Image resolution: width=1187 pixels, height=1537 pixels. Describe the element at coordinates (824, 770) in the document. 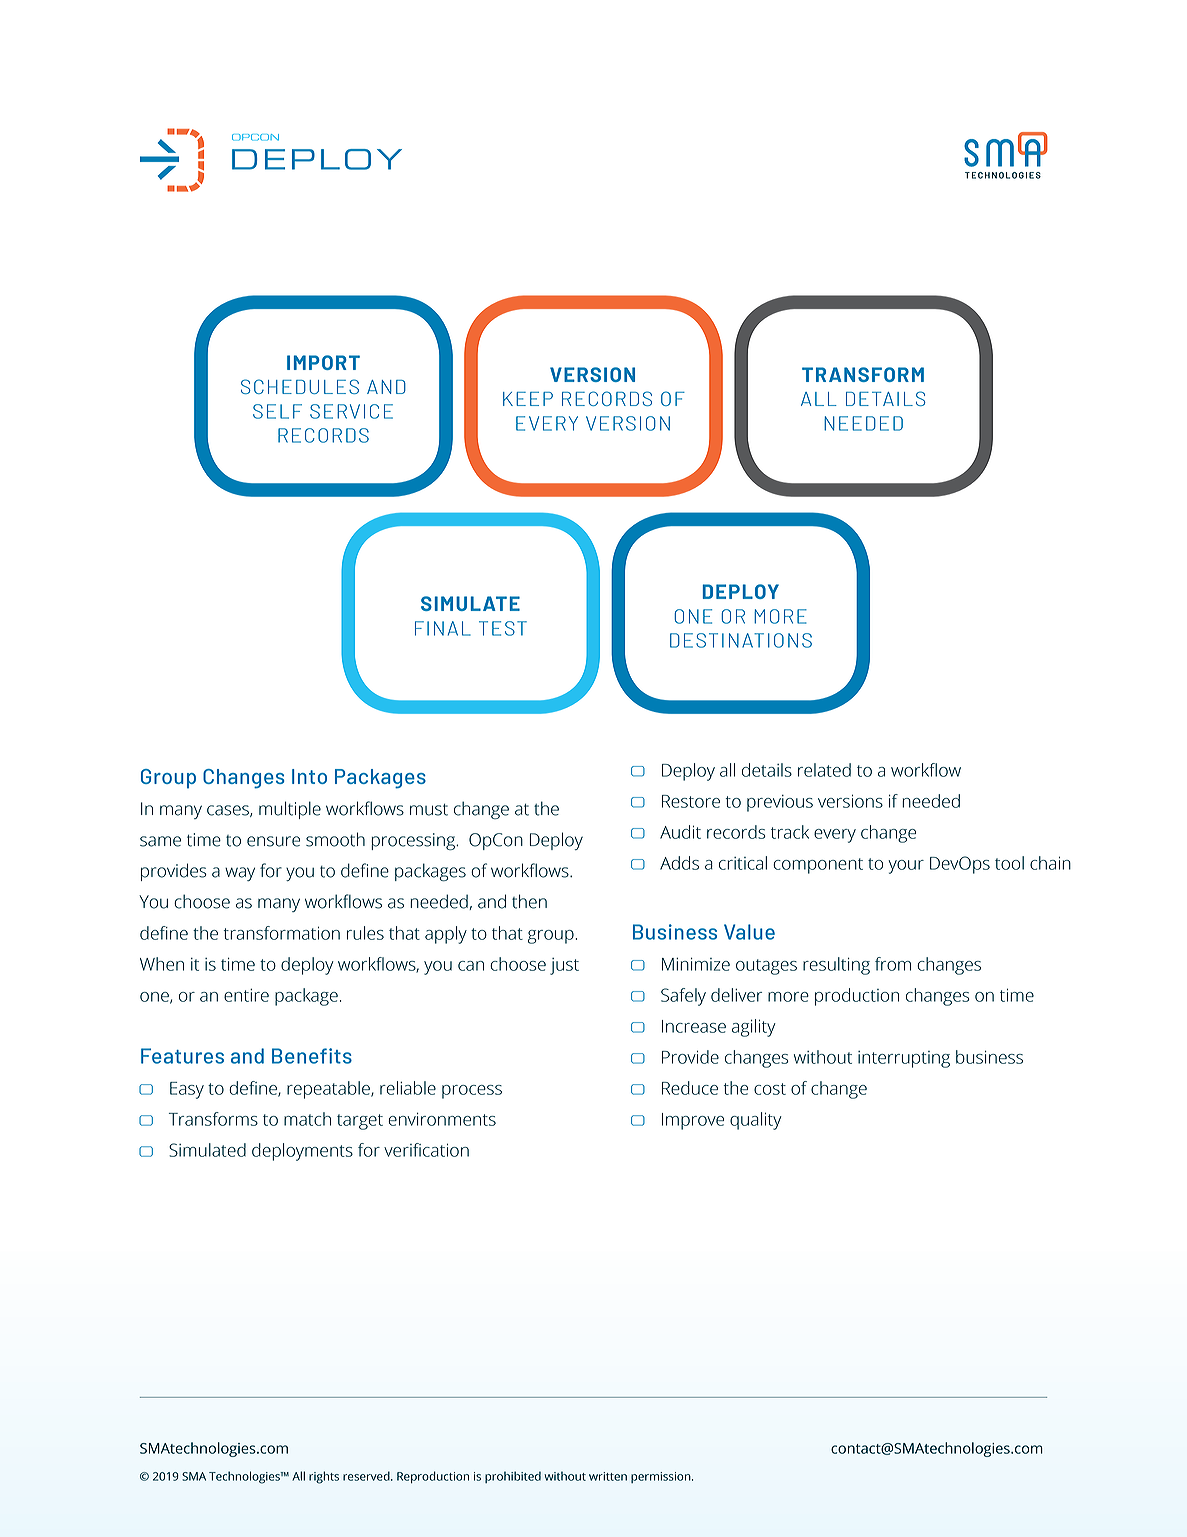

I see `related` at that location.
